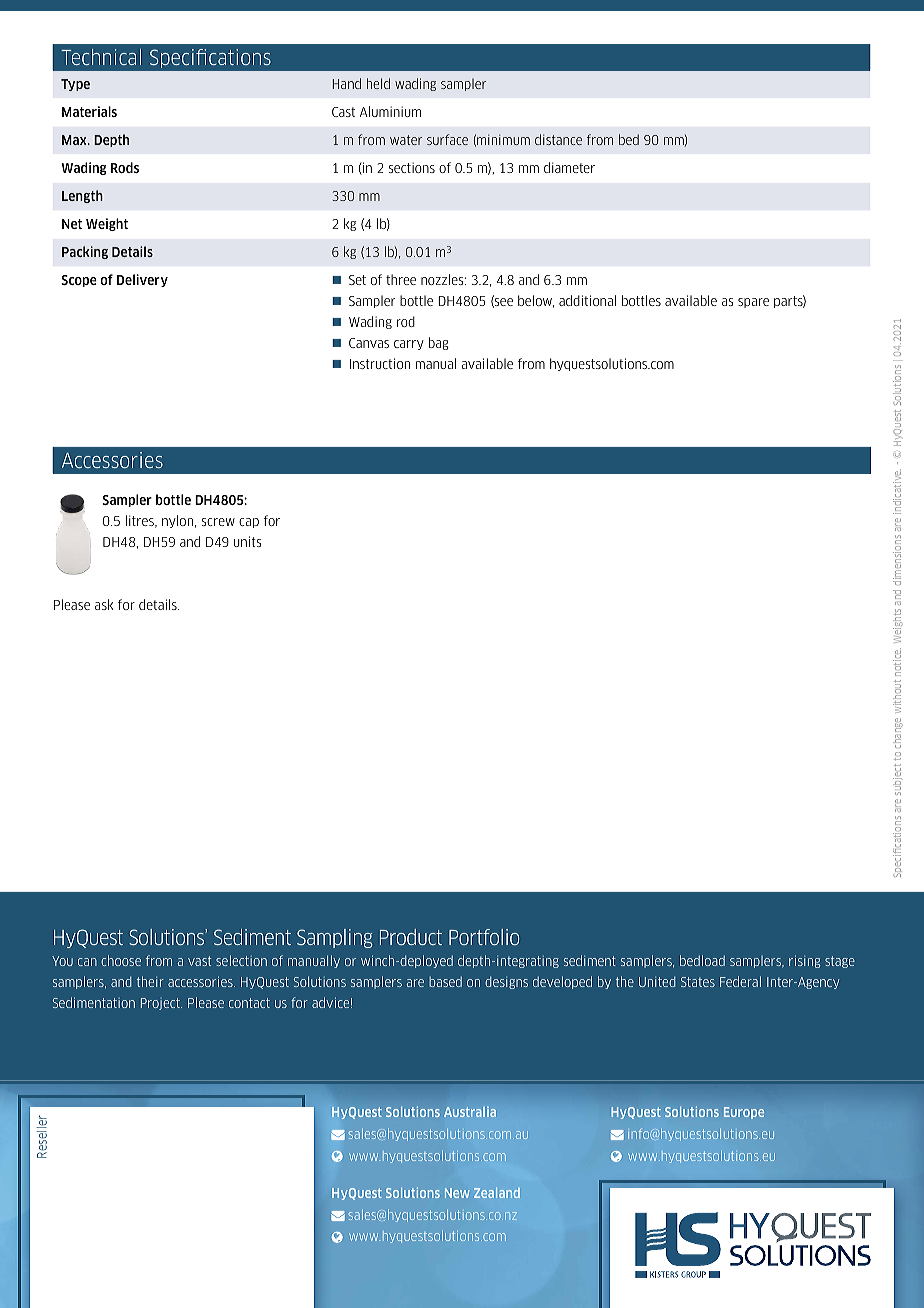  What do you see at coordinates (142, 280) in the screenshot?
I see `Delivery` at bounding box center [142, 280].
